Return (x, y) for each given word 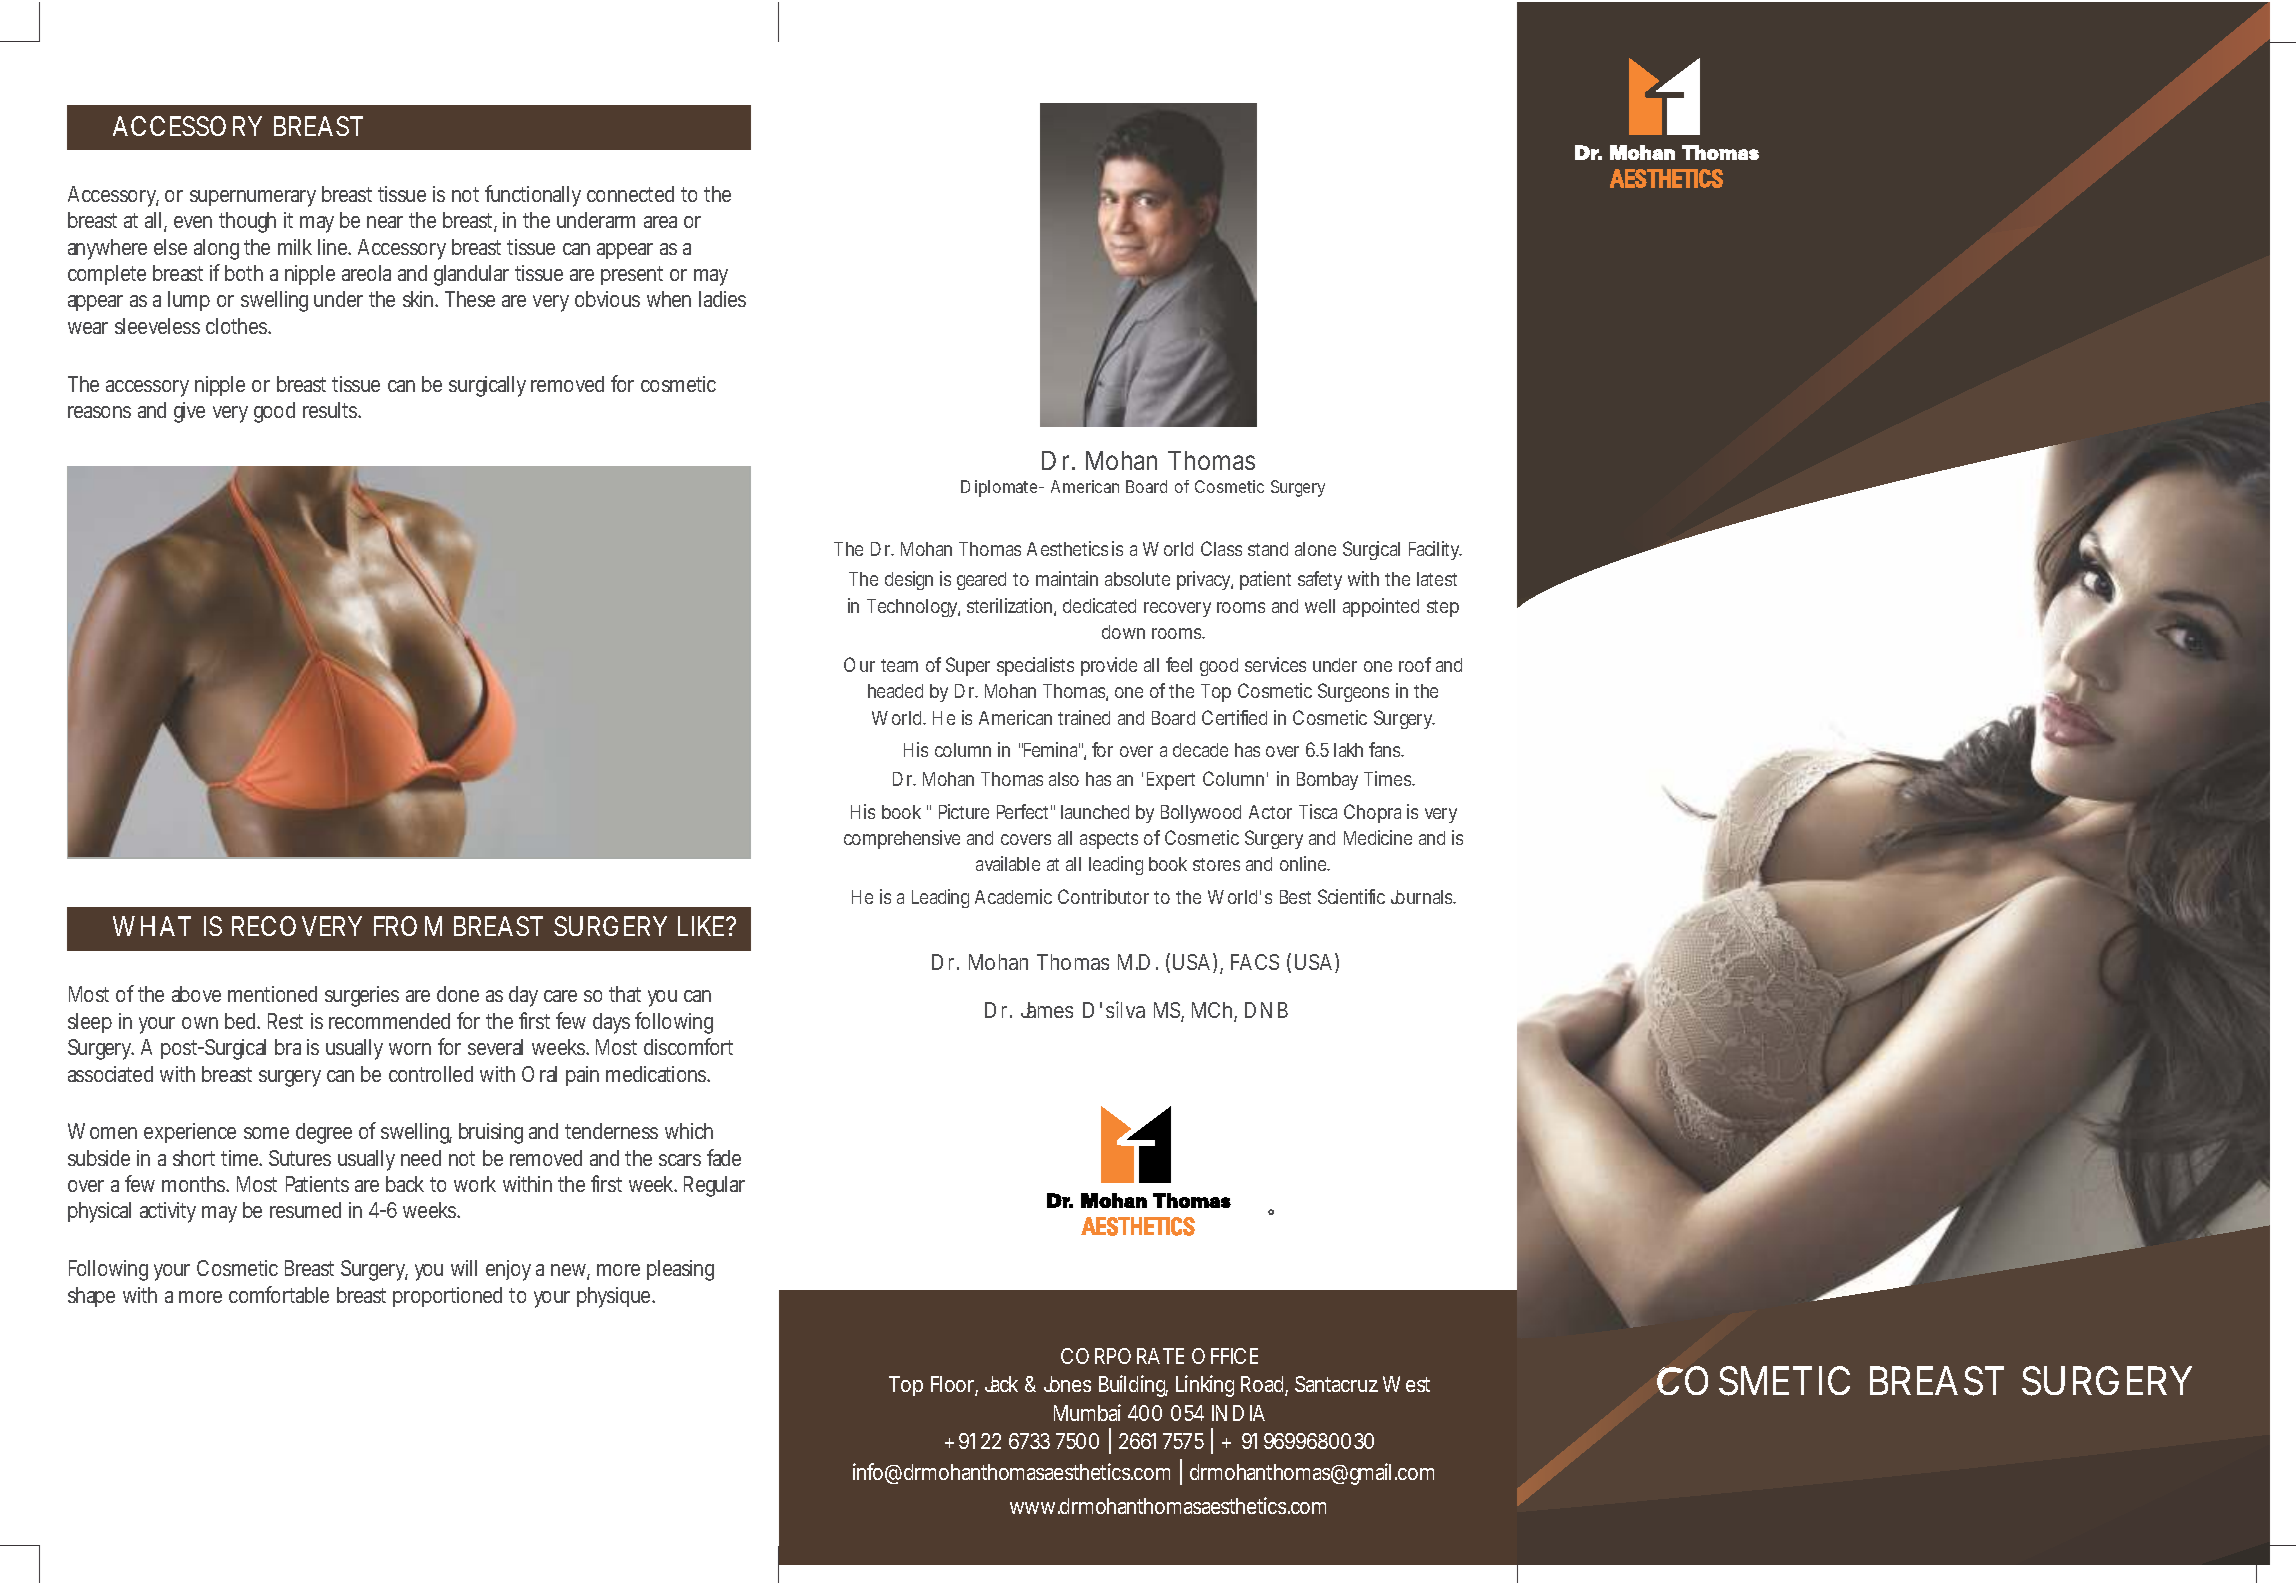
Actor (1270, 812)
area (660, 222)
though (247, 222)
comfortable (279, 1294)
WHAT (152, 926)
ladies (722, 299)
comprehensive (902, 839)
